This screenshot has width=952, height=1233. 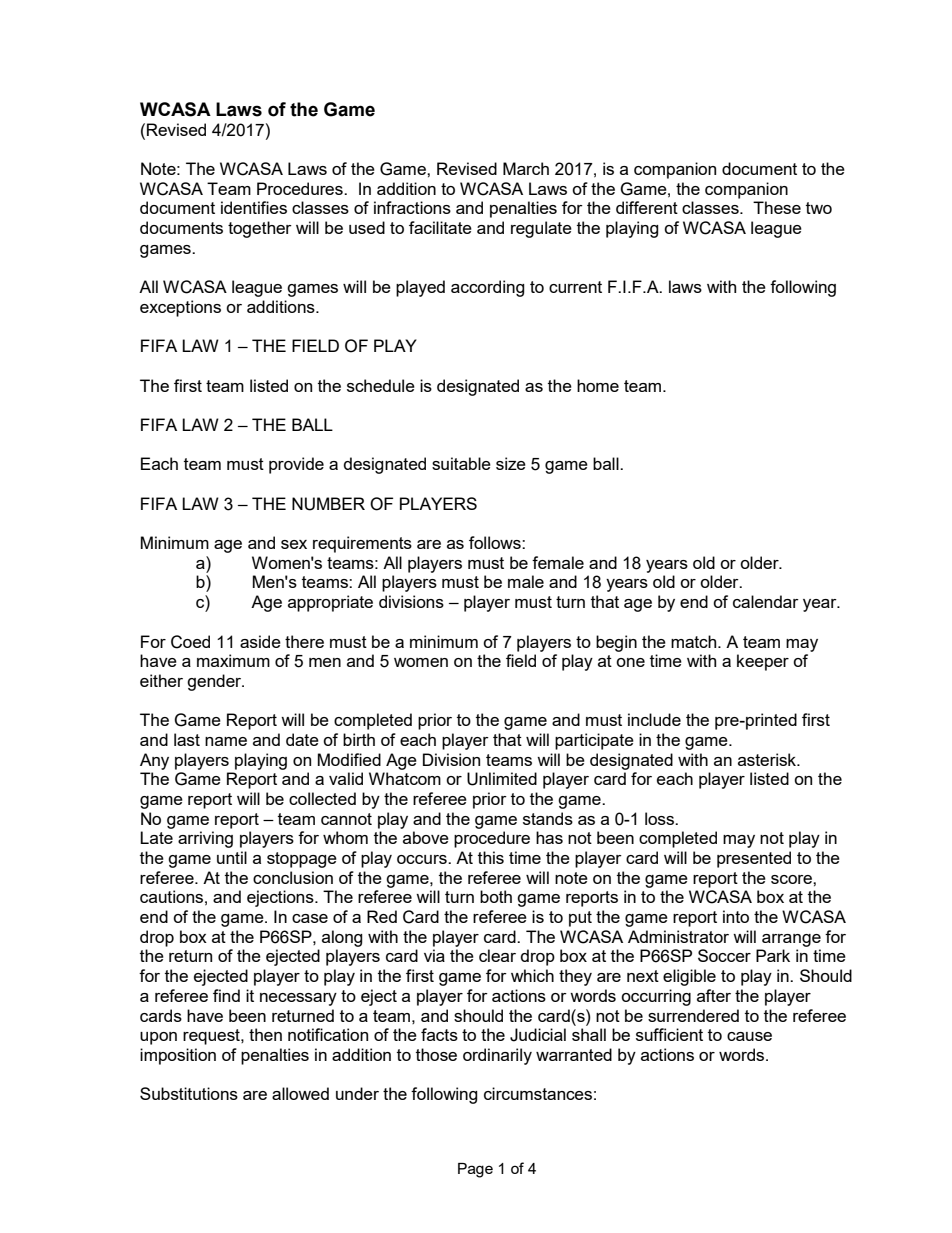 I want to click on These, so click(x=777, y=207).
